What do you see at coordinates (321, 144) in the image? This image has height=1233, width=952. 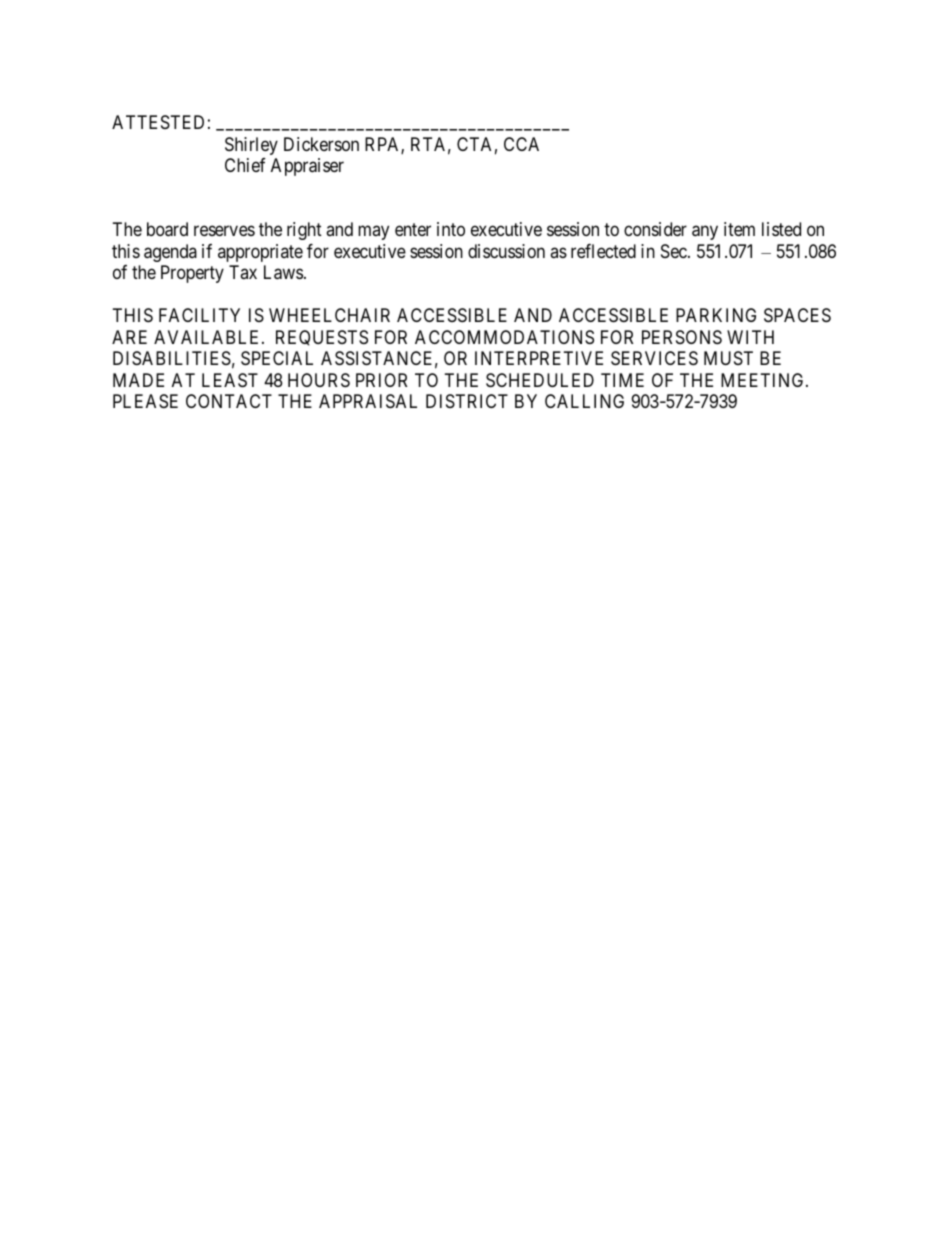 I see `Dickerson` at bounding box center [321, 144].
